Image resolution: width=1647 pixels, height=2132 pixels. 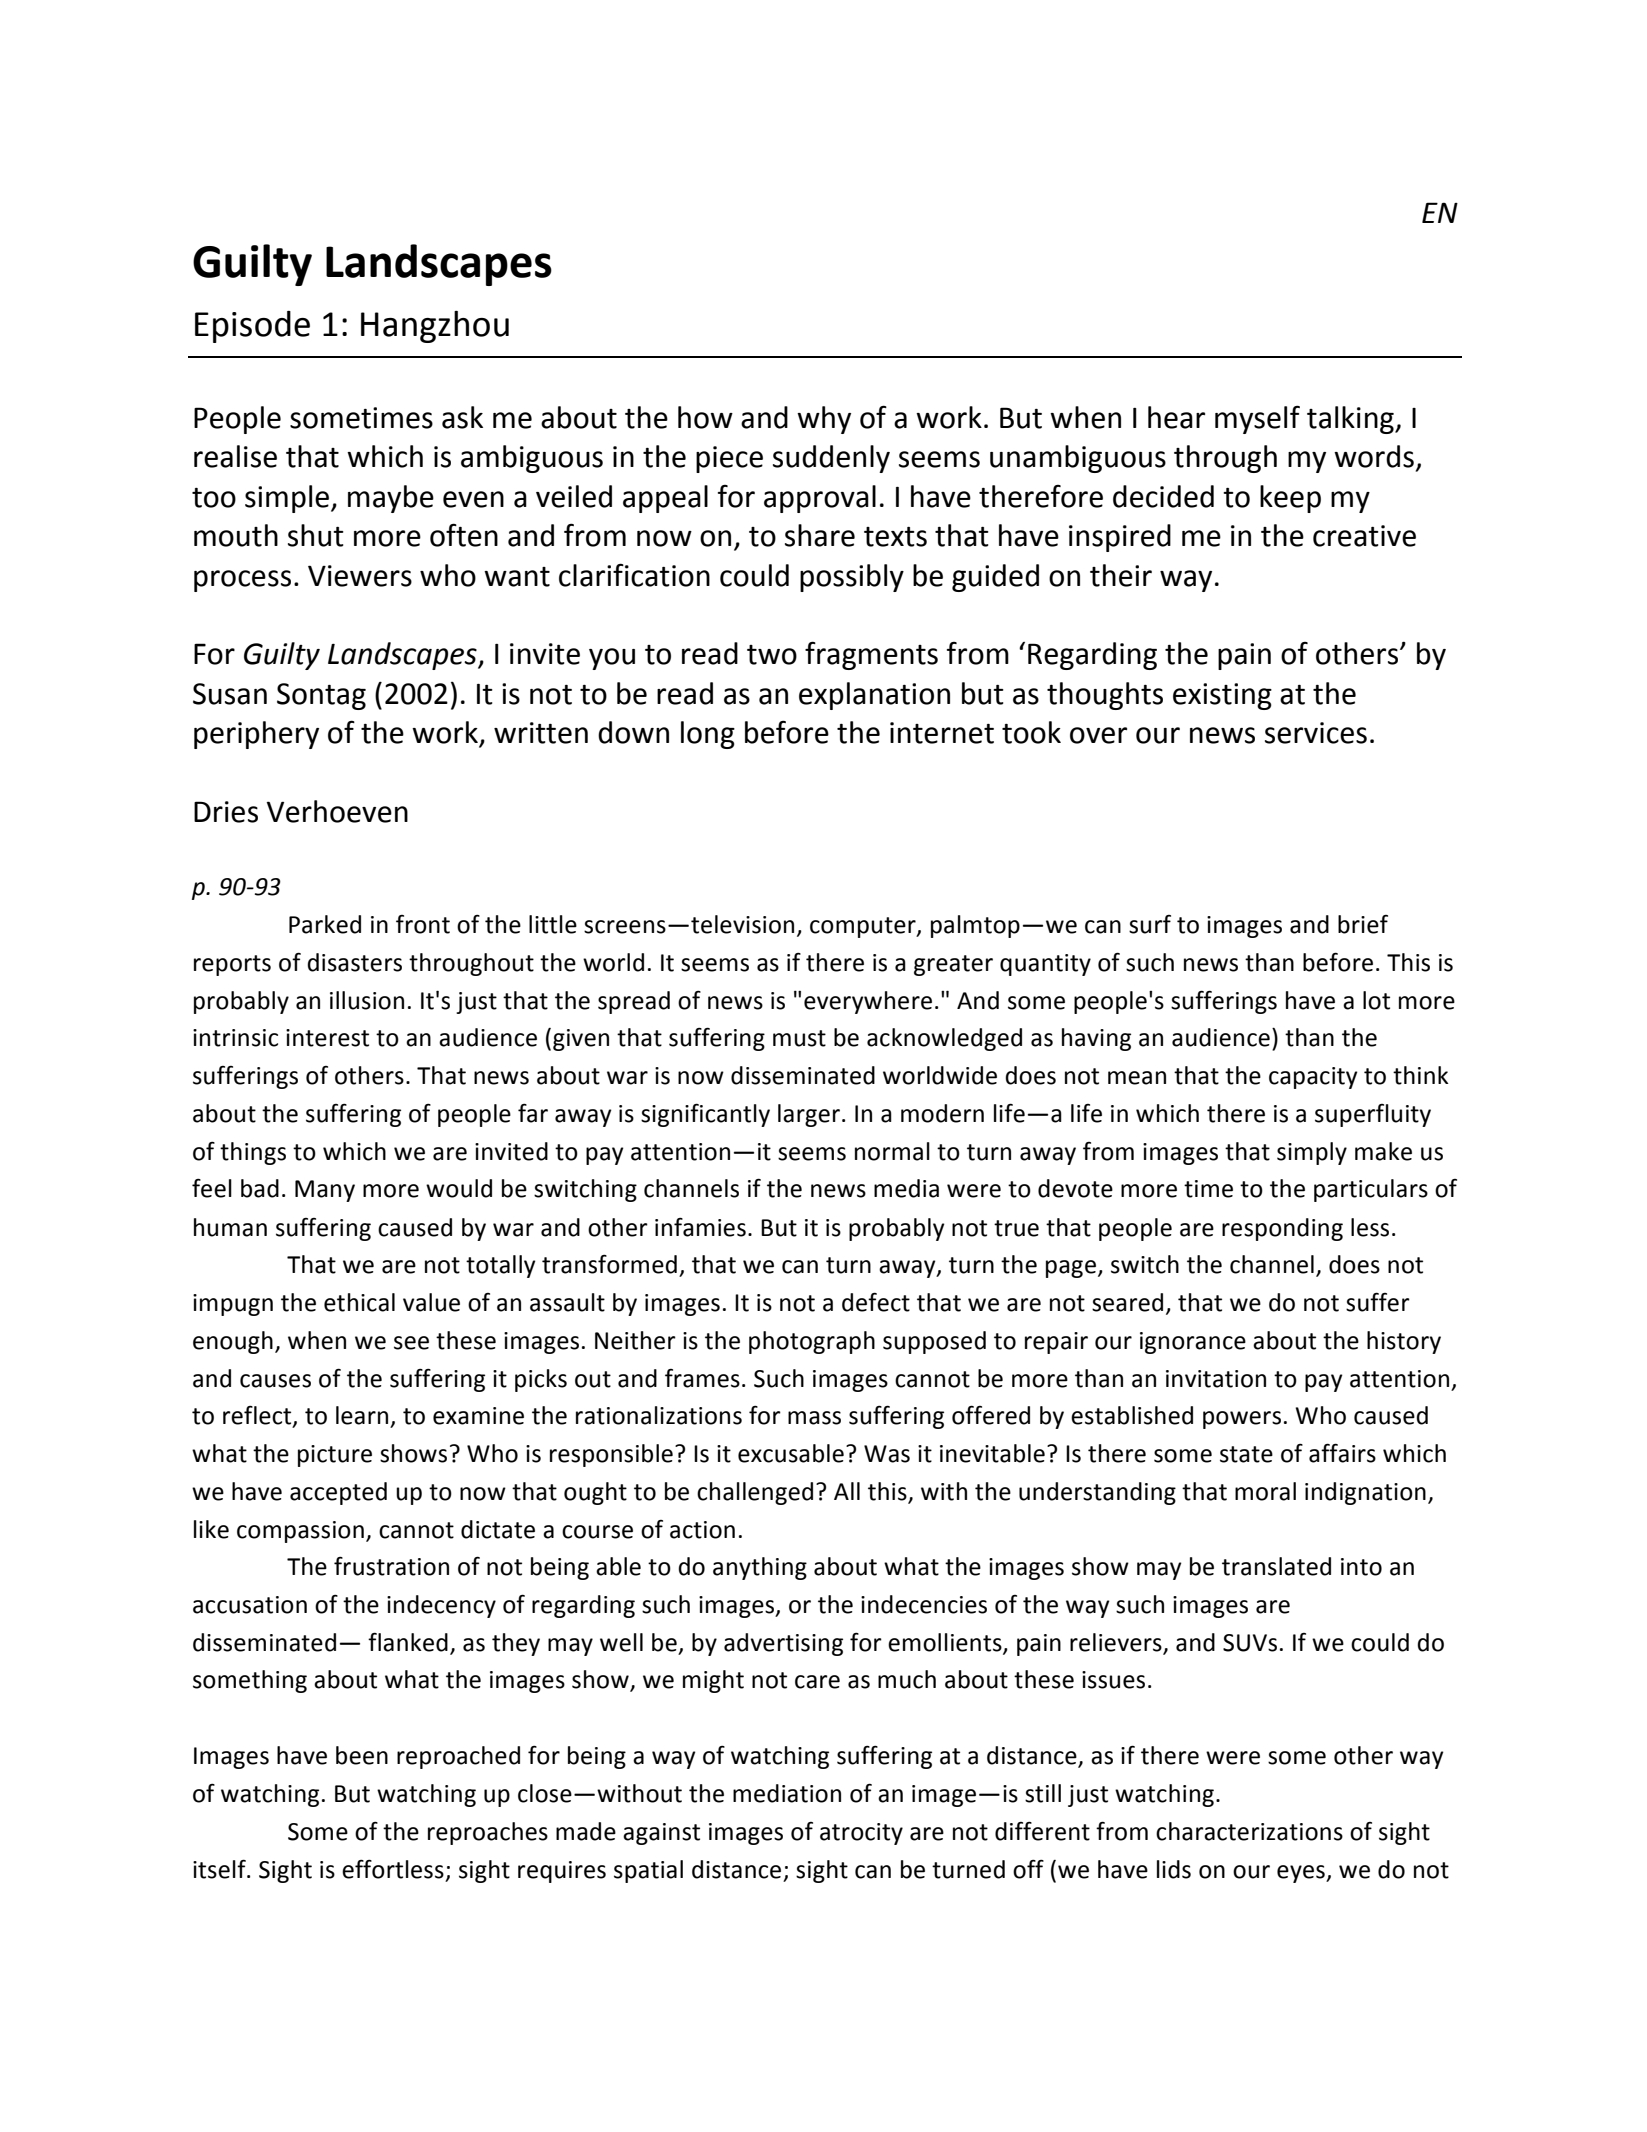 I want to click on atrocity, so click(x=861, y=1834).
